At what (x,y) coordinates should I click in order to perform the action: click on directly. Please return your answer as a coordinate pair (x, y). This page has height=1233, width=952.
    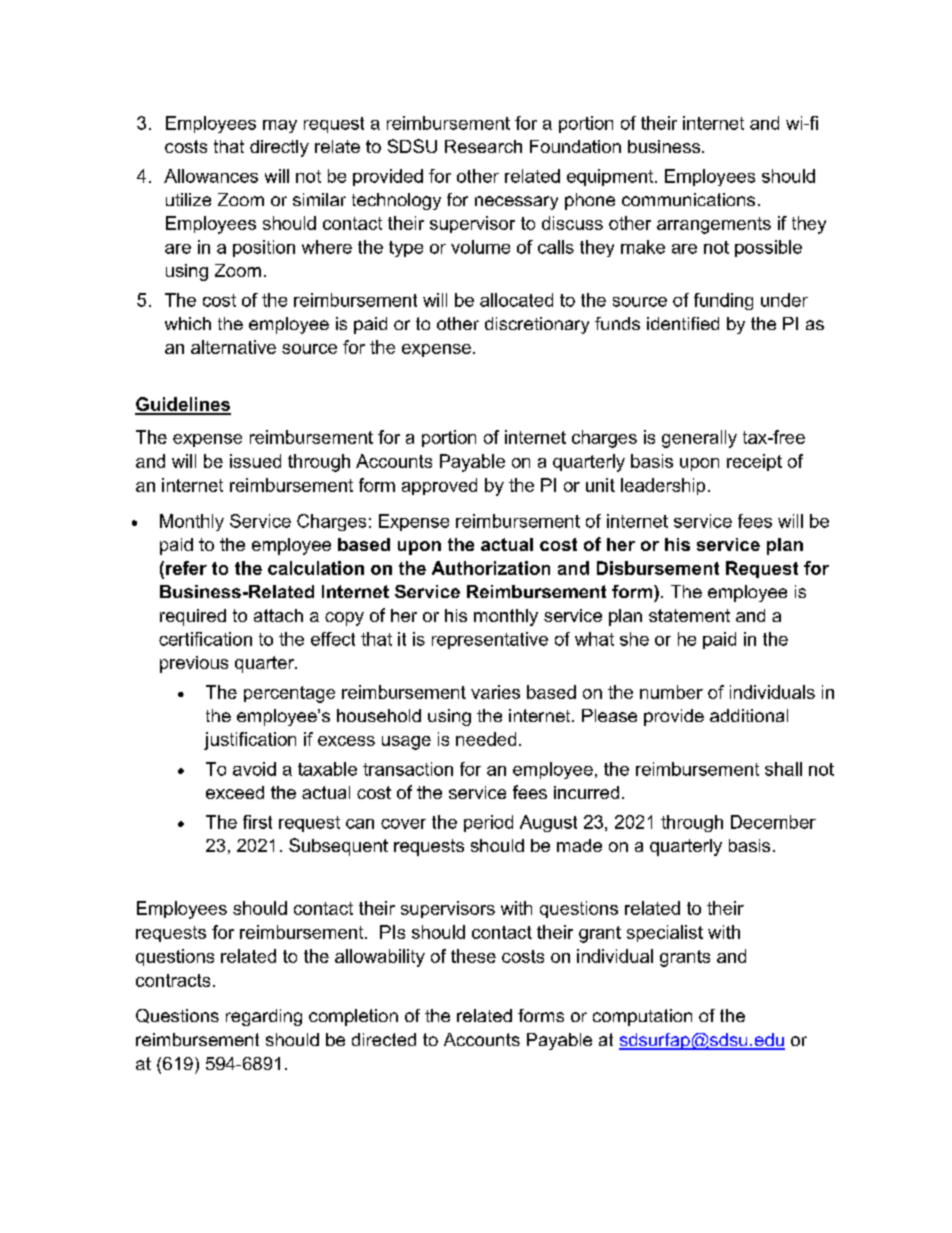
    Looking at the image, I should click on (279, 148).
